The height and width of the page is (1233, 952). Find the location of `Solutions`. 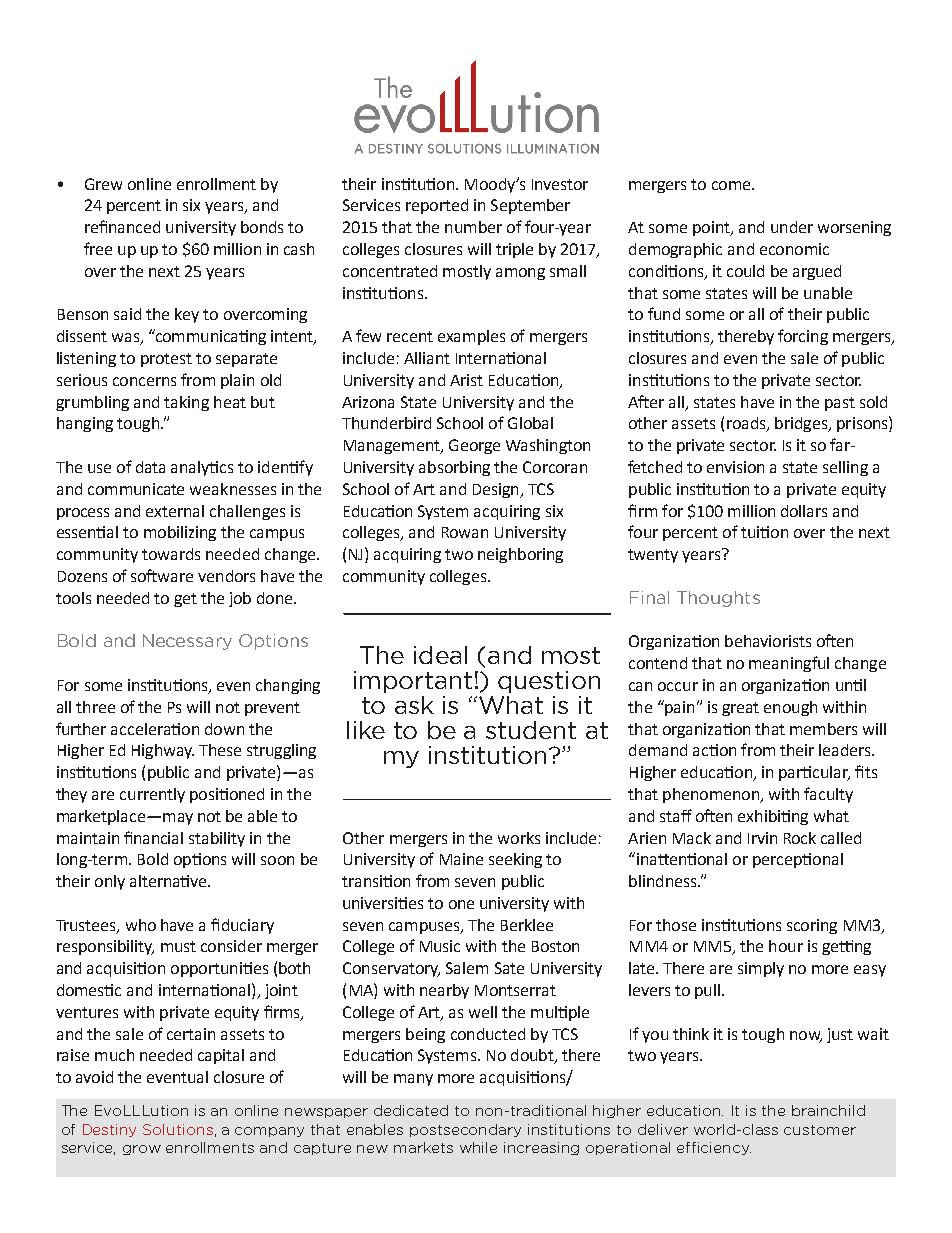

Solutions is located at coordinates (178, 1129).
